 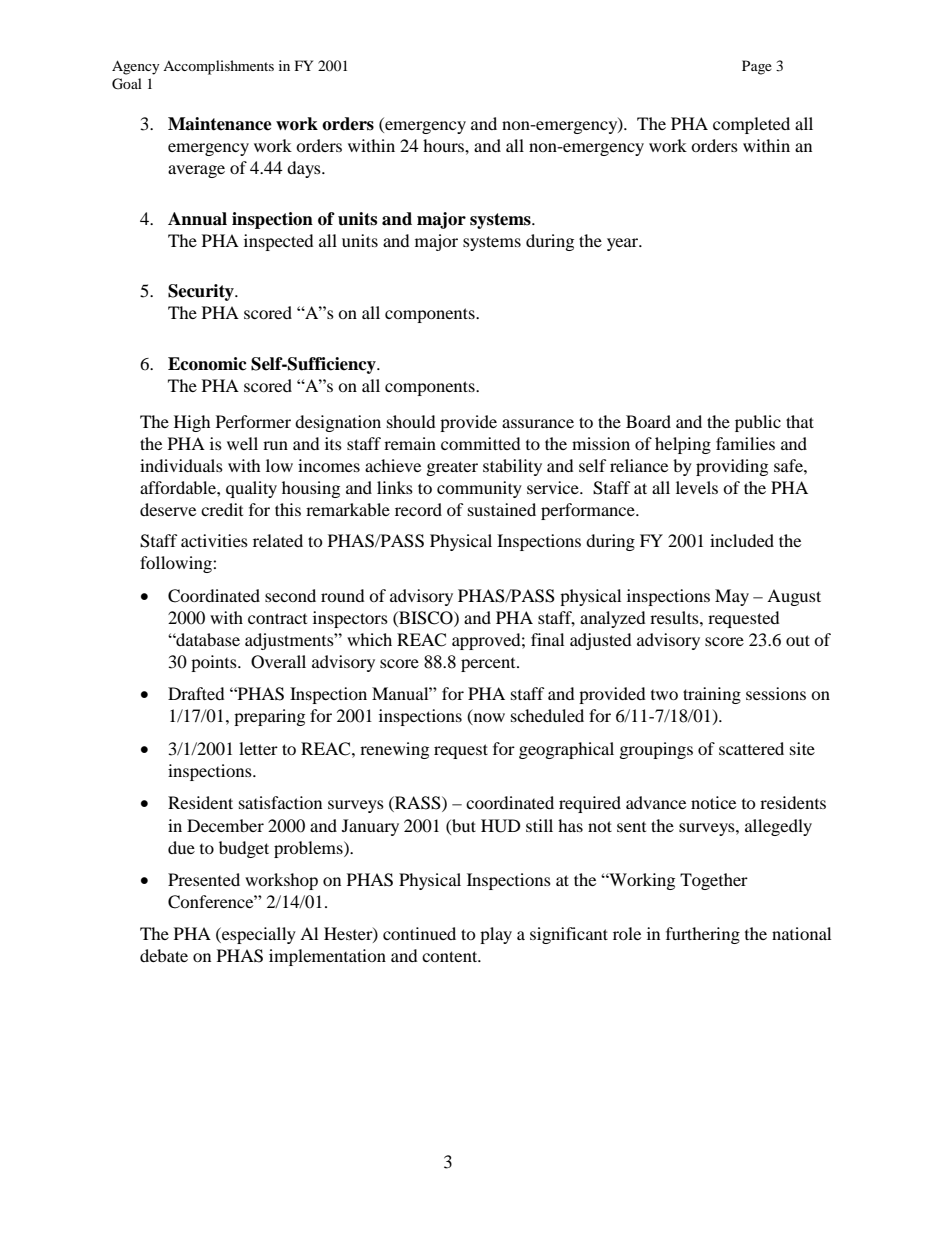 What do you see at coordinates (277, 618) in the screenshot?
I see `contract` at bounding box center [277, 618].
